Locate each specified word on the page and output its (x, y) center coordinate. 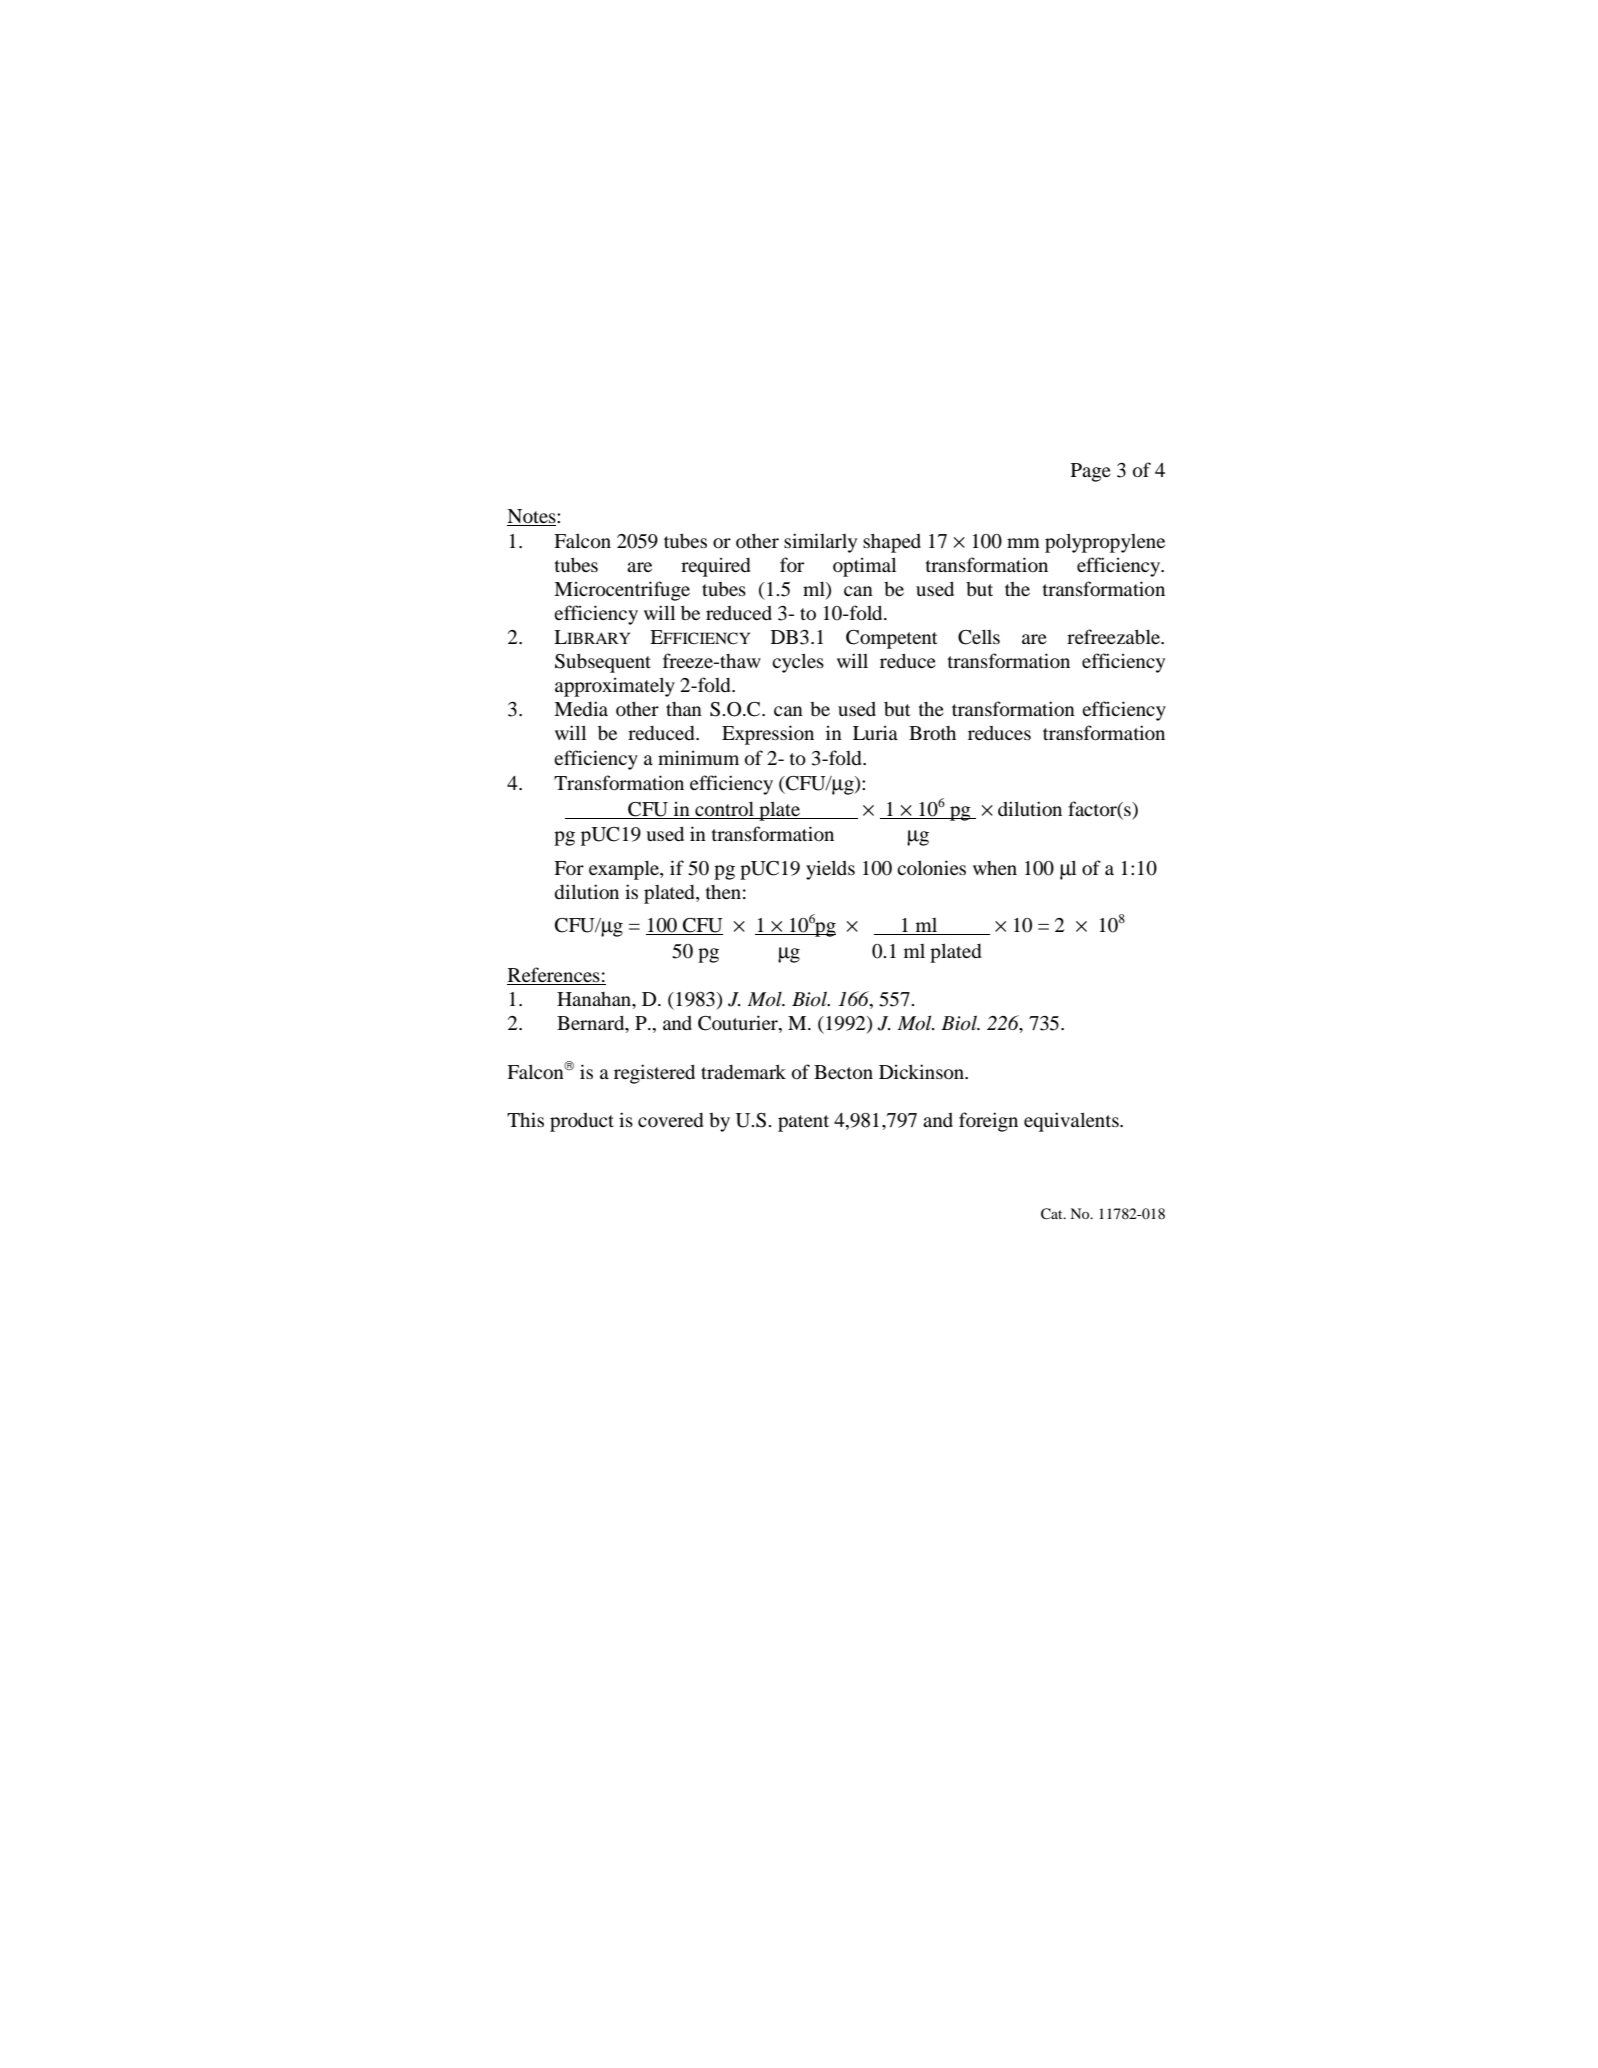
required (716, 567)
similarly (820, 543)
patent (803, 1123)
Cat (1053, 1214)
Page (1091, 472)
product (582, 1122)
